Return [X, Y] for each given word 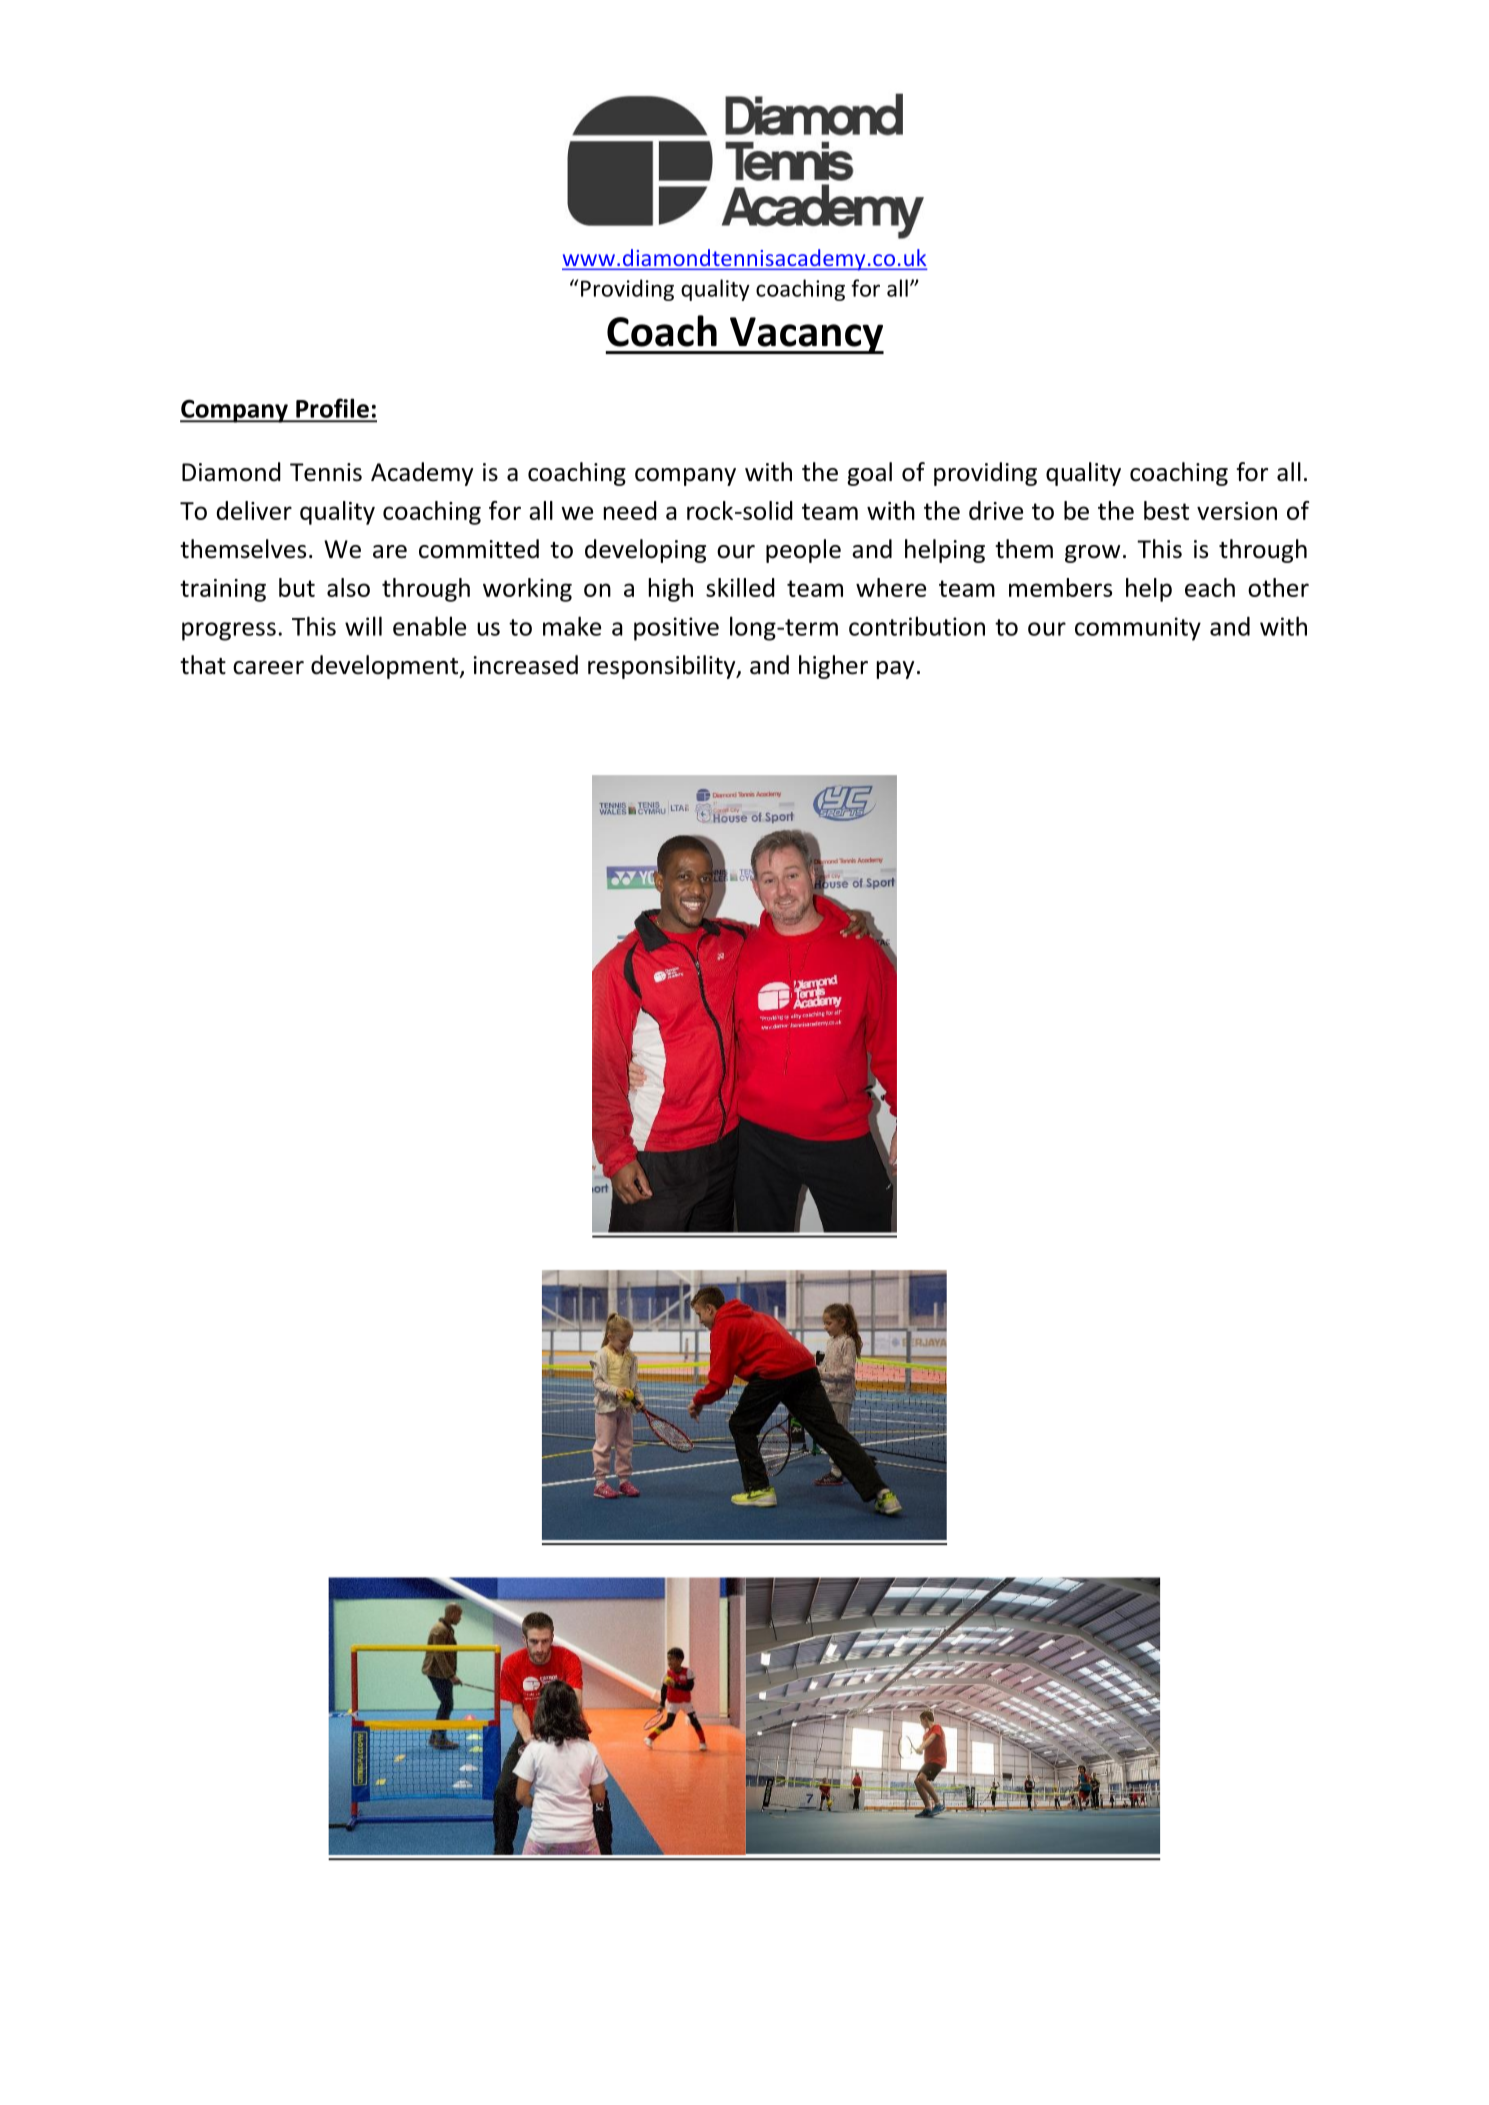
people [803, 551]
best [1166, 510]
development [386, 667]
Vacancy [805, 335]
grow [1092, 554]
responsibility [663, 667]
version [1237, 511]
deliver [254, 510]
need [630, 510]
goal [869, 474]
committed [479, 549]
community [1138, 629]
